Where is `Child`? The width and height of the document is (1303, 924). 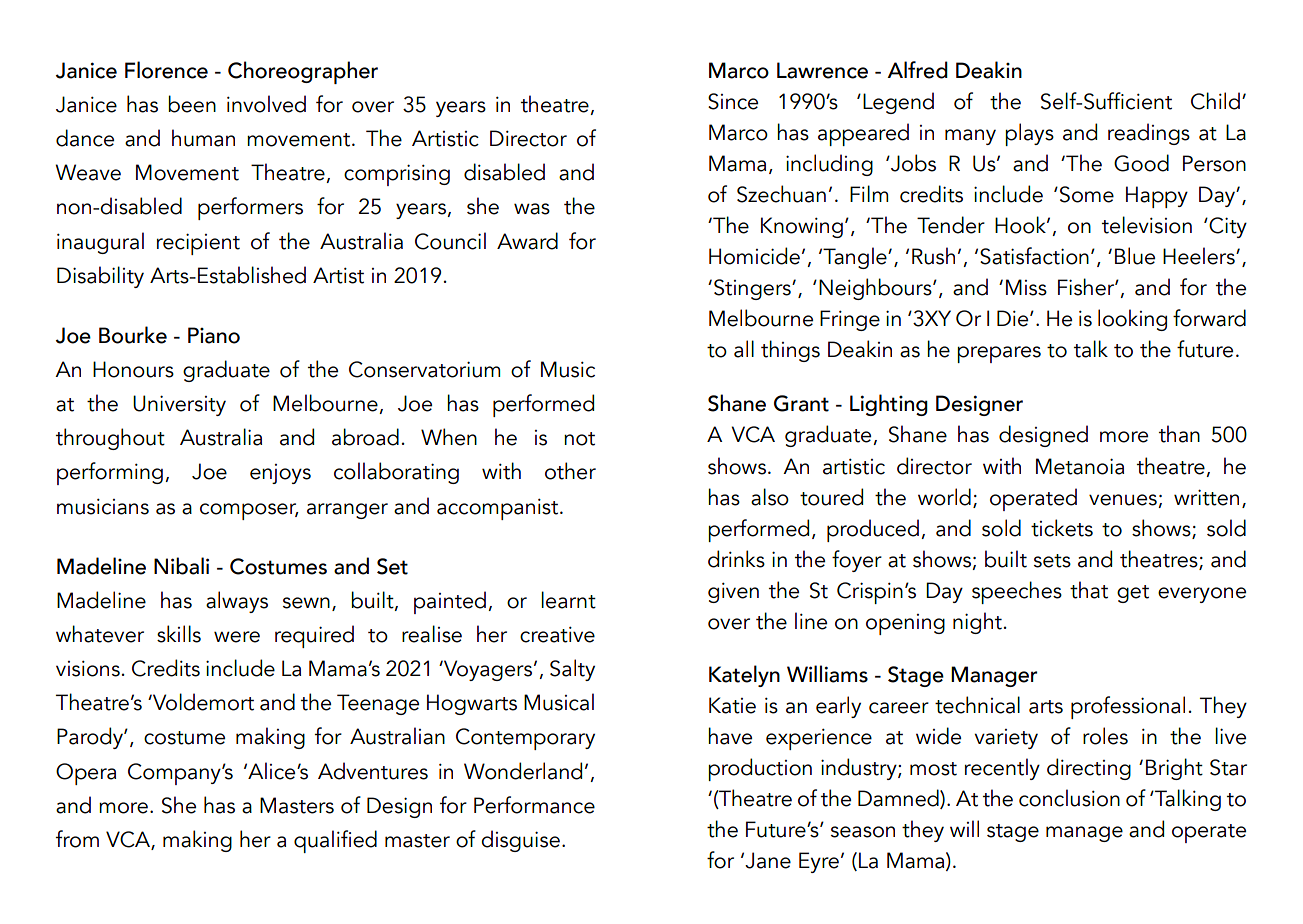
Child is located at coordinates (1215, 101).
